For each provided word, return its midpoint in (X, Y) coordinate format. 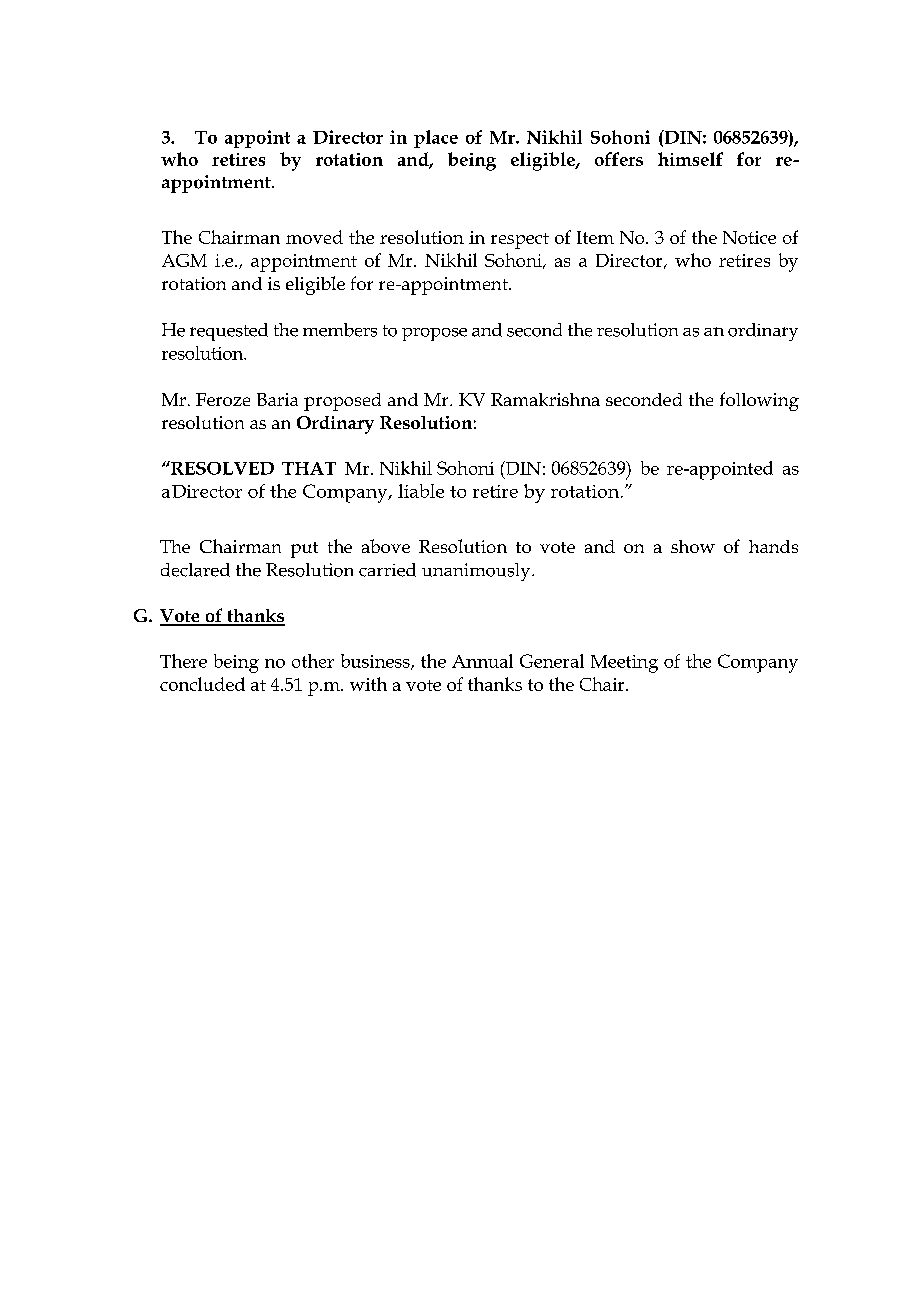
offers (619, 159)
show (693, 546)
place (436, 139)
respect (520, 241)
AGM (184, 260)
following (759, 401)
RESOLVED (221, 468)
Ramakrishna (545, 399)
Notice (749, 237)
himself (690, 159)
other (313, 661)
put (304, 550)
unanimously (477, 572)
